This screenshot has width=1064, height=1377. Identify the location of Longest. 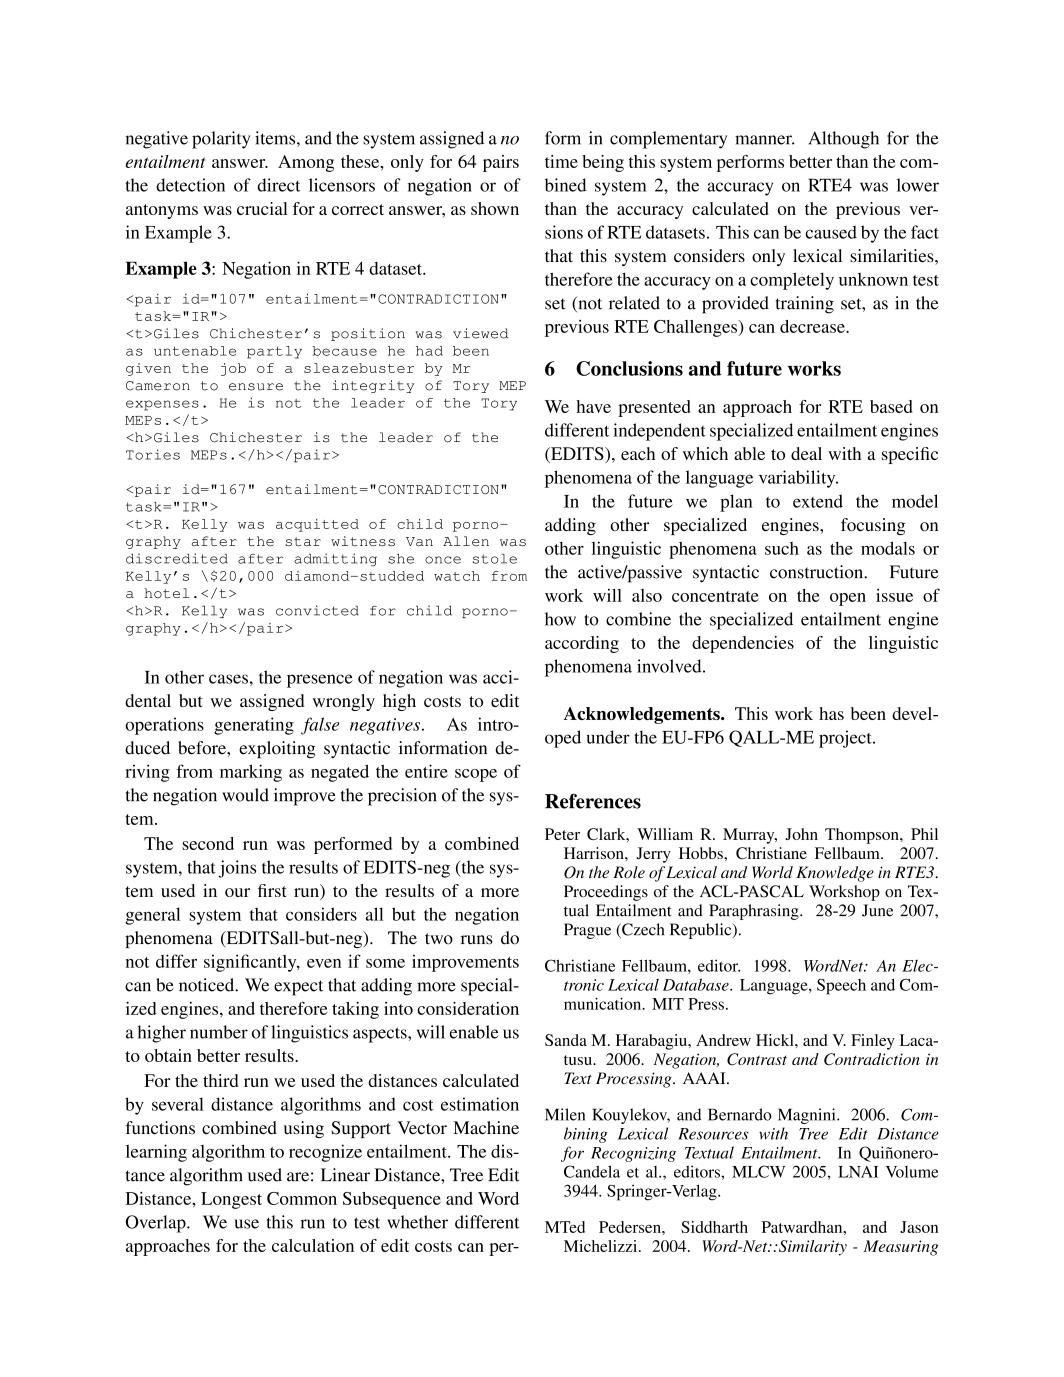
(231, 1200).
